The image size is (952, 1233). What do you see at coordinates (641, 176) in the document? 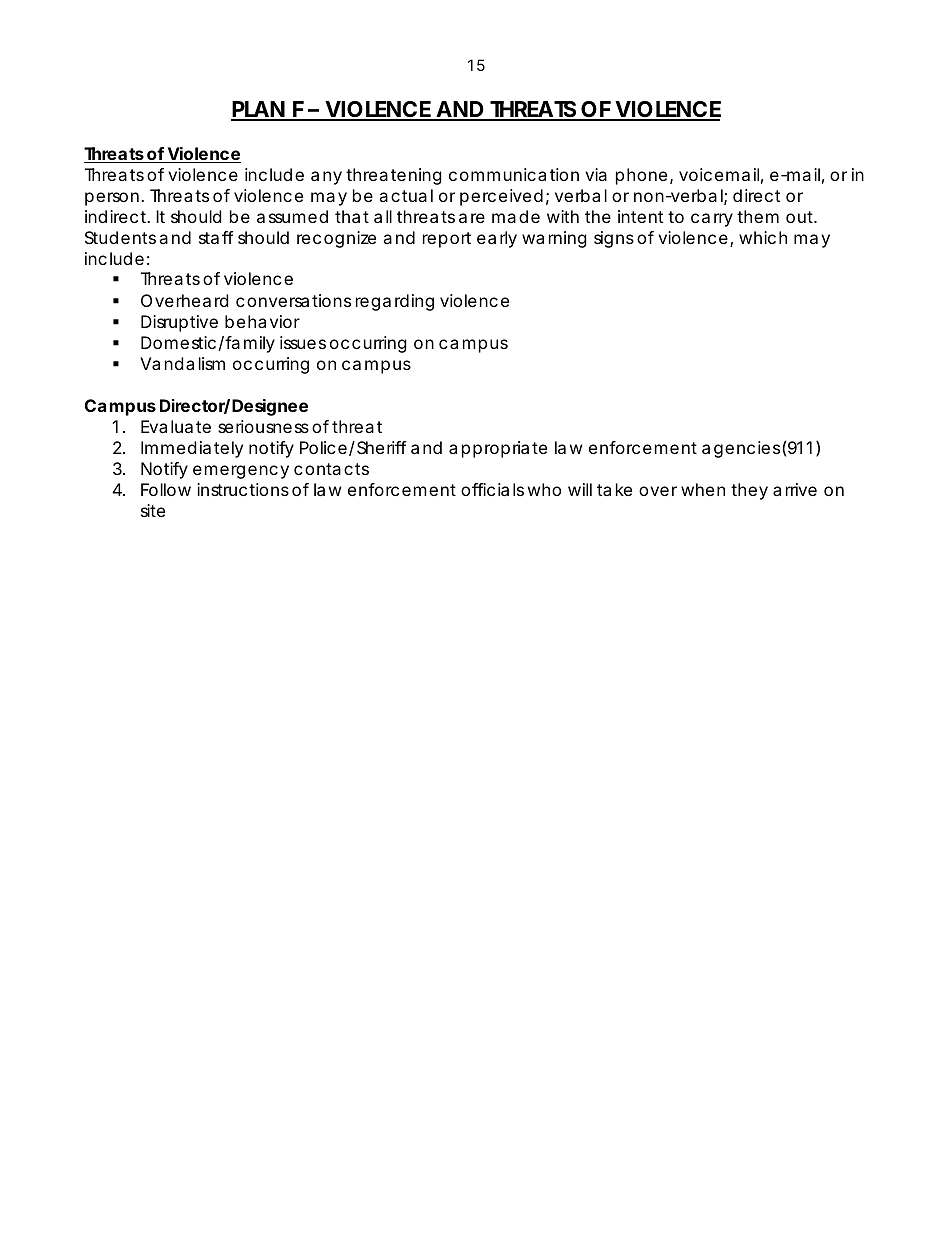
I see `phone` at bounding box center [641, 176].
